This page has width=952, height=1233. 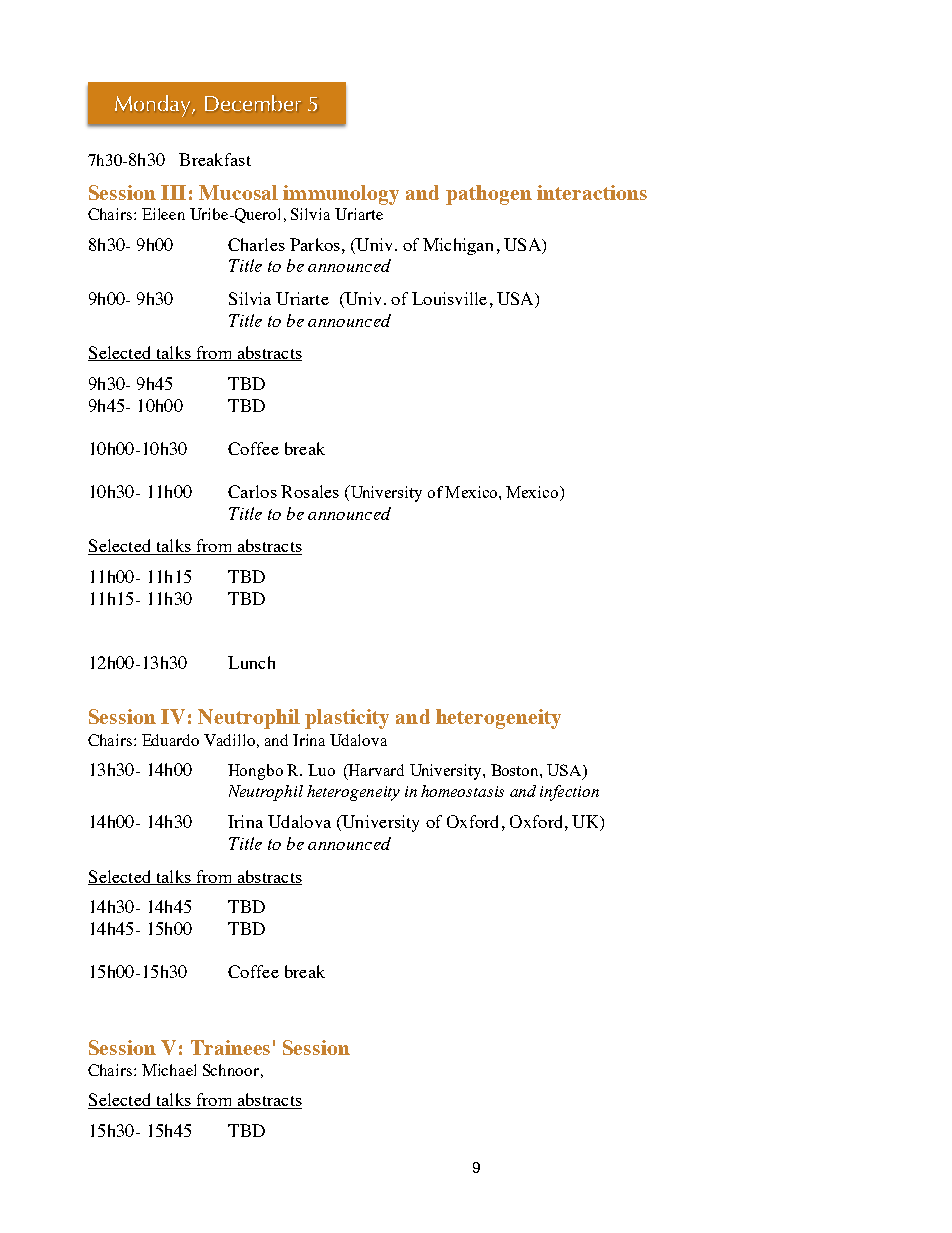 What do you see at coordinates (252, 491) in the page?
I see `Carlos` at bounding box center [252, 491].
